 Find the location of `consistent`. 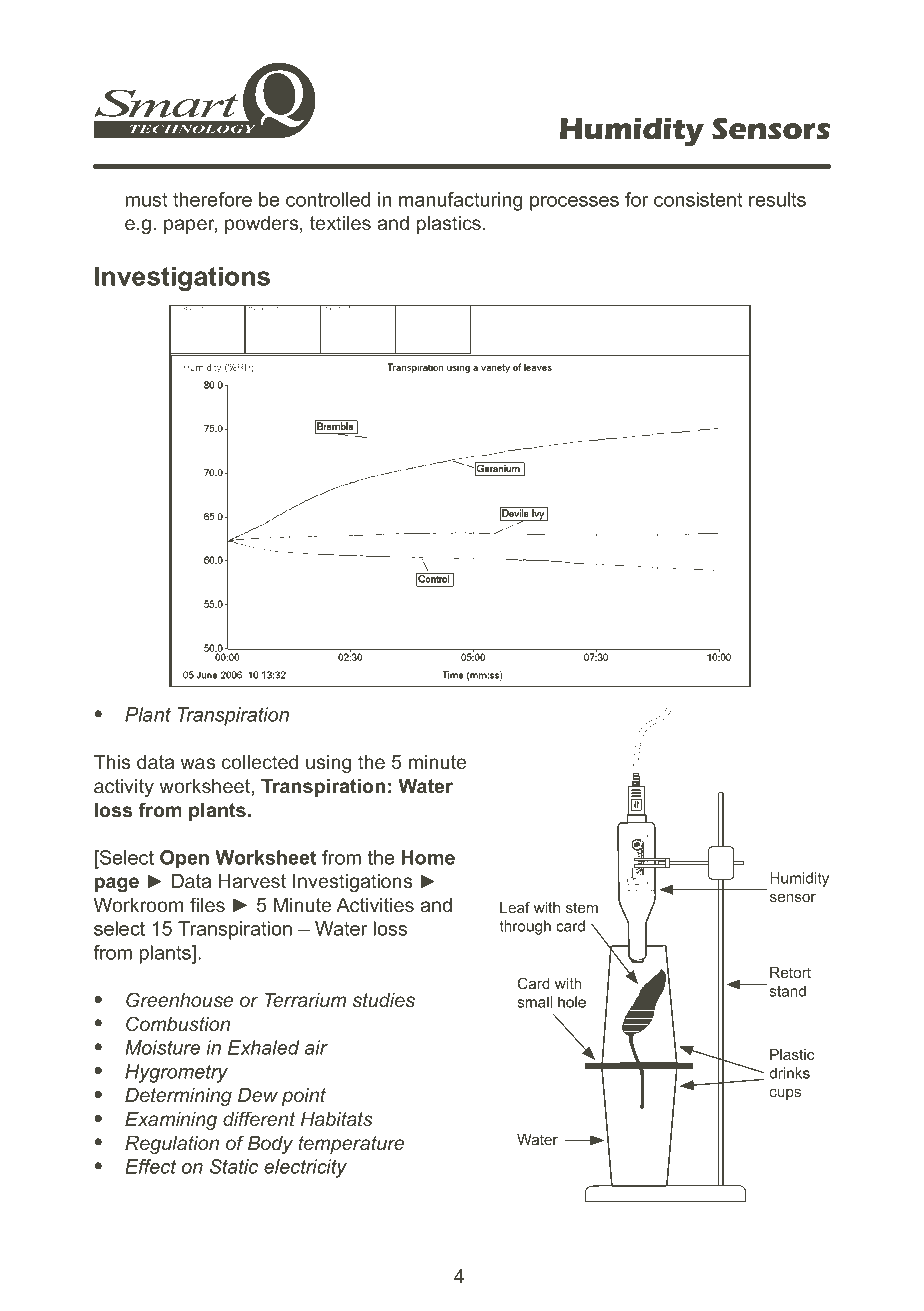

consistent is located at coordinates (698, 199).
